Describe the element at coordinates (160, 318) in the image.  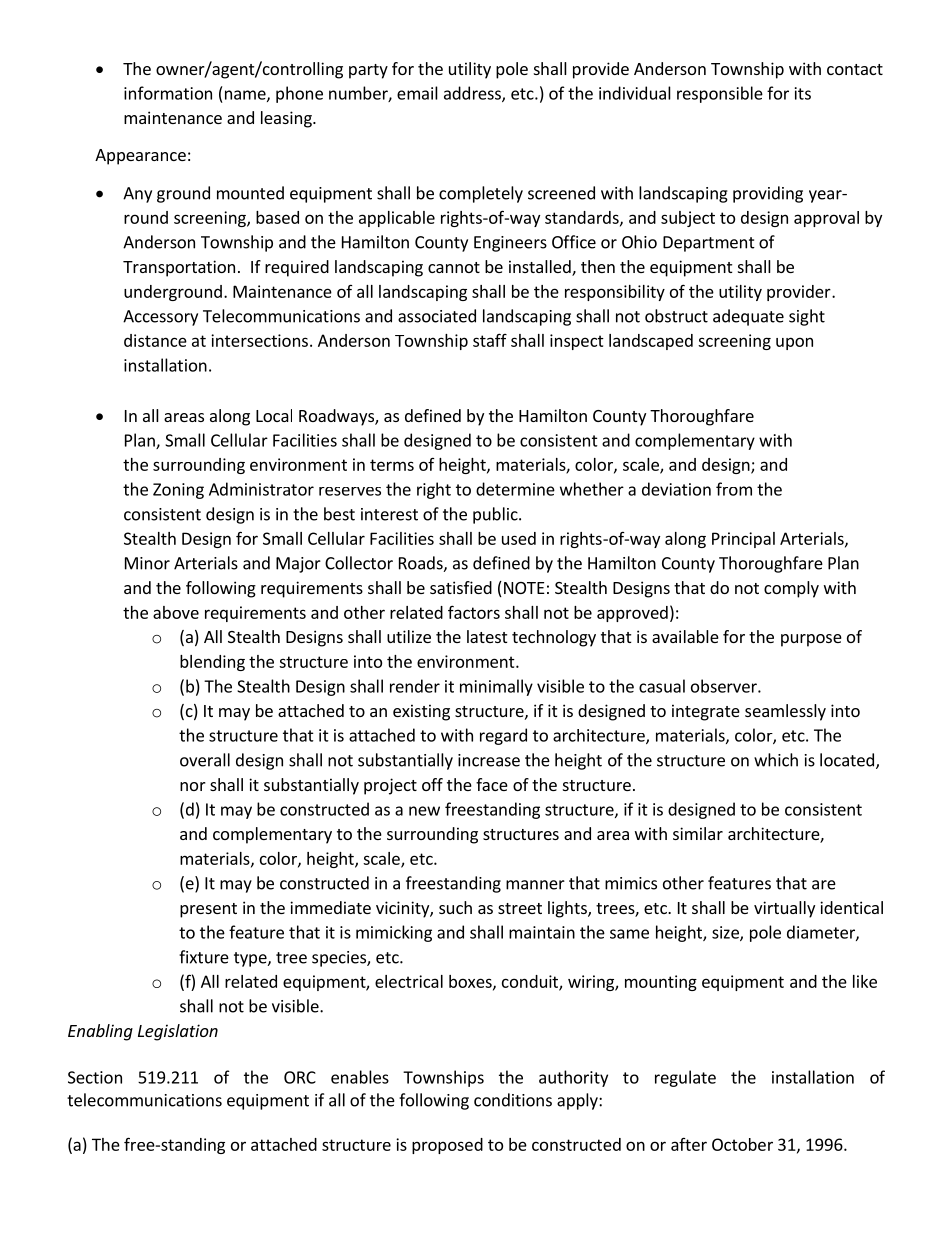
I see `Accessory` at that location.
